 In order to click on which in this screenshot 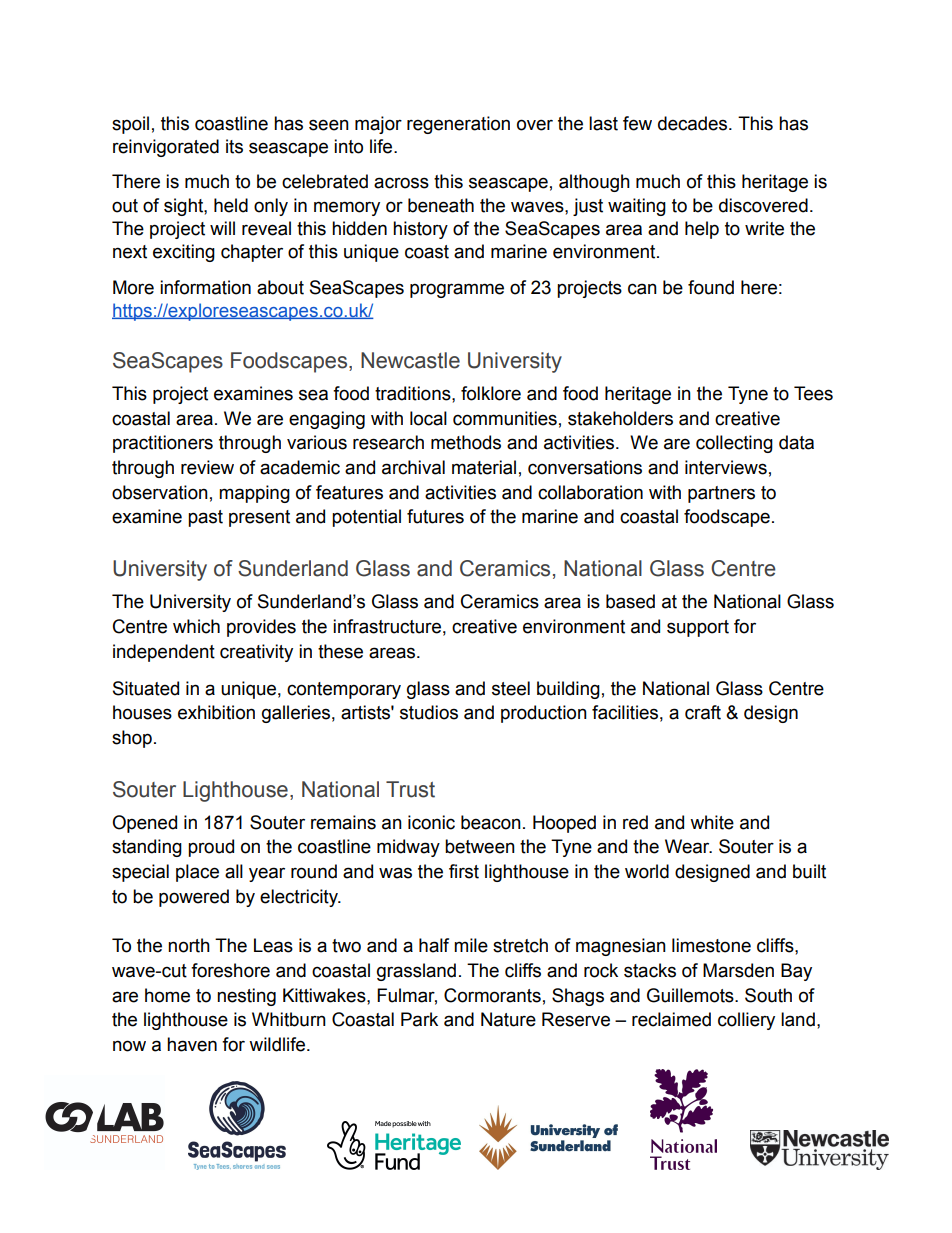, I will do `click(196, 626)`.
